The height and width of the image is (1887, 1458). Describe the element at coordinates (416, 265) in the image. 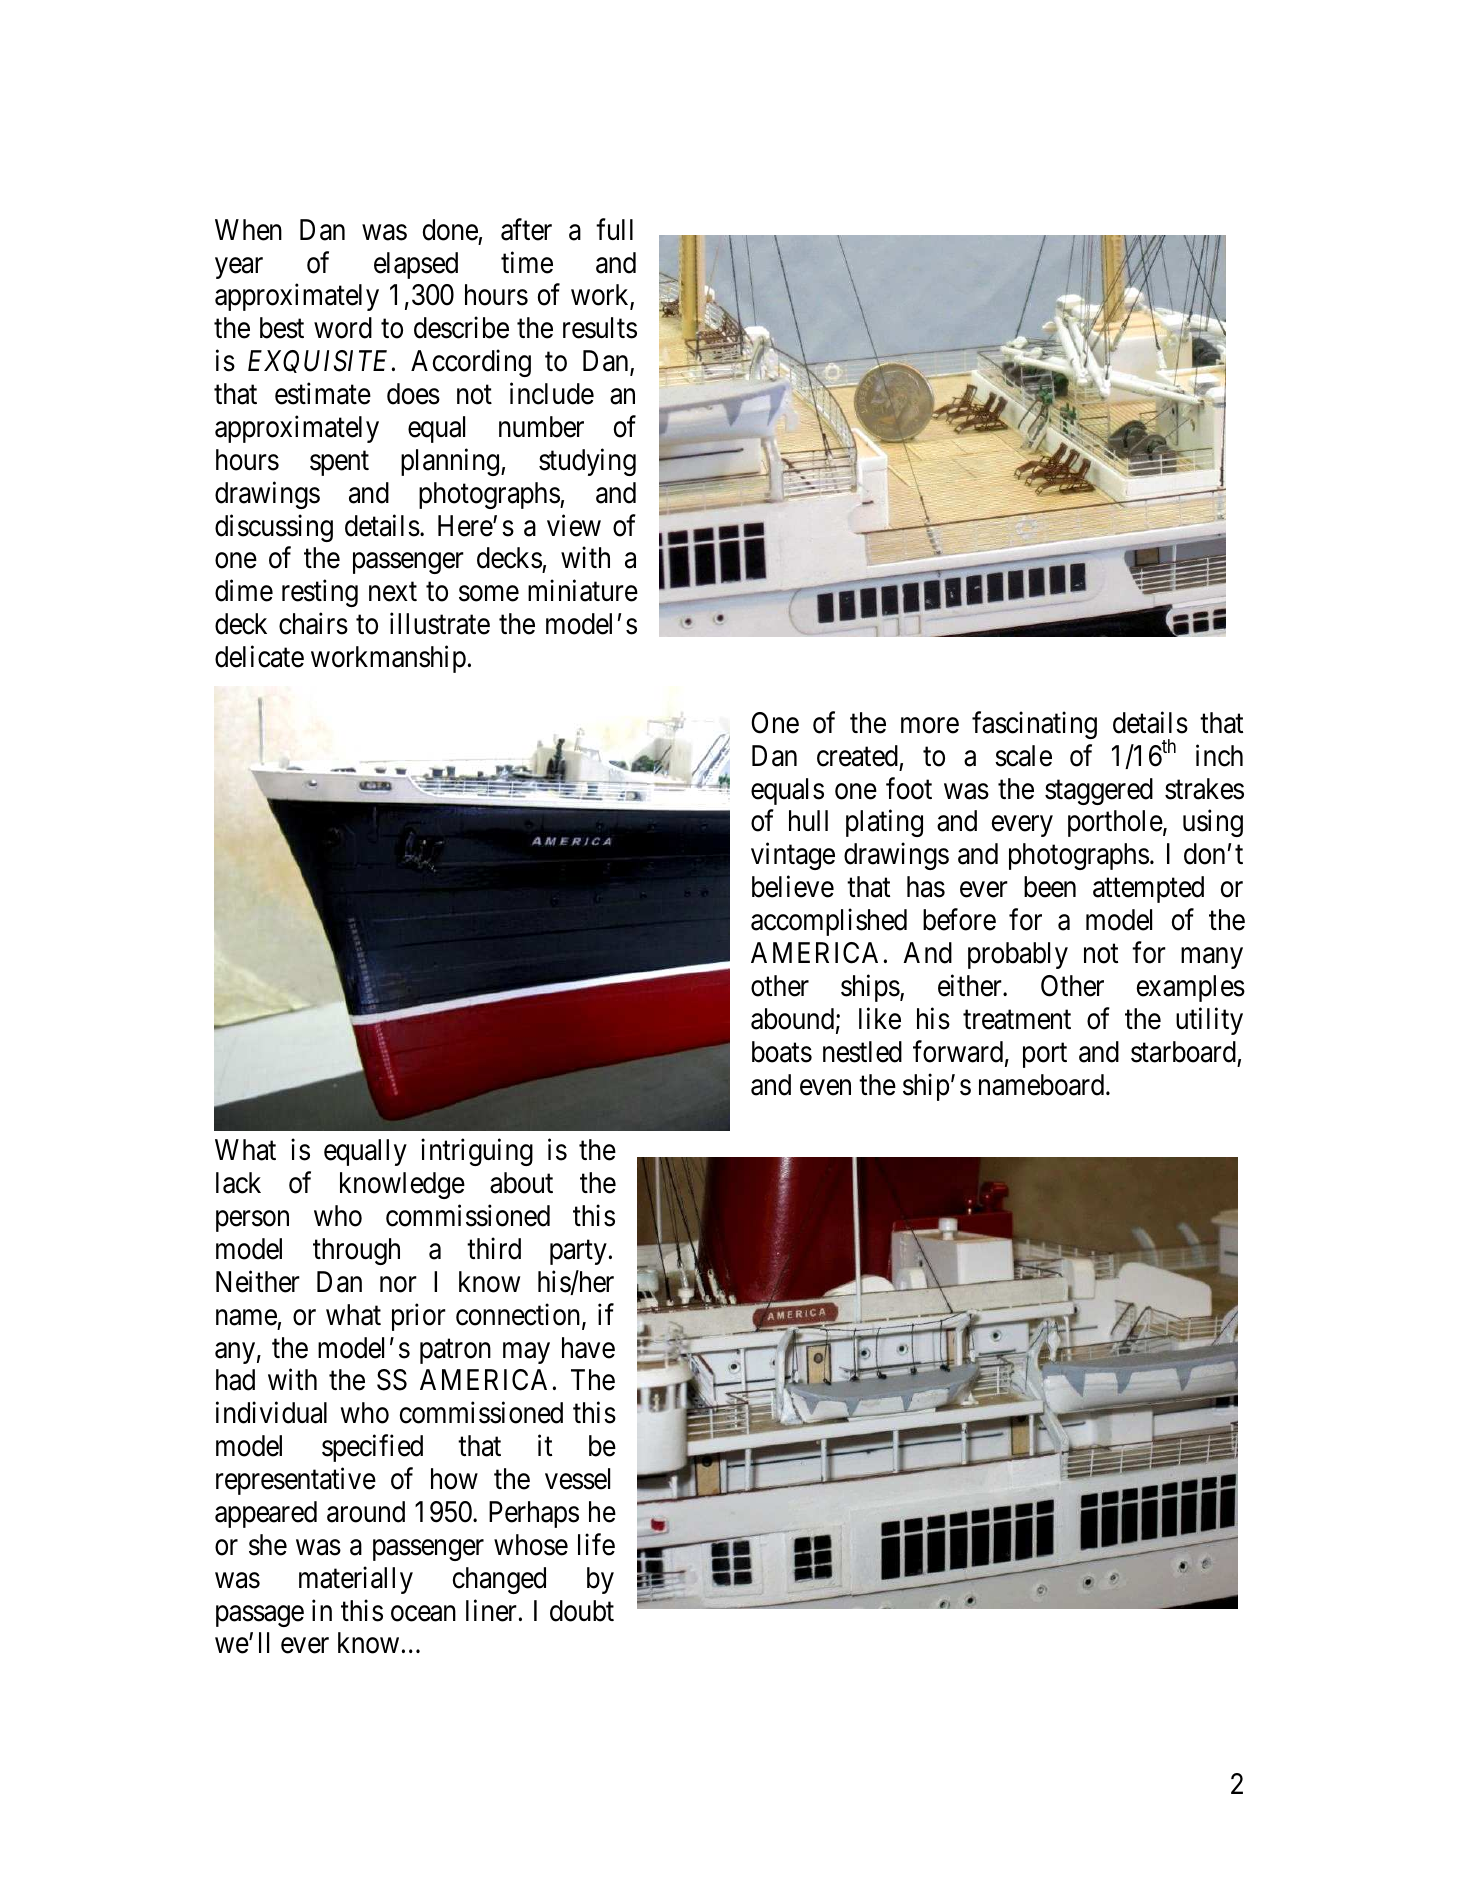

I see `elapsed` at that location.
